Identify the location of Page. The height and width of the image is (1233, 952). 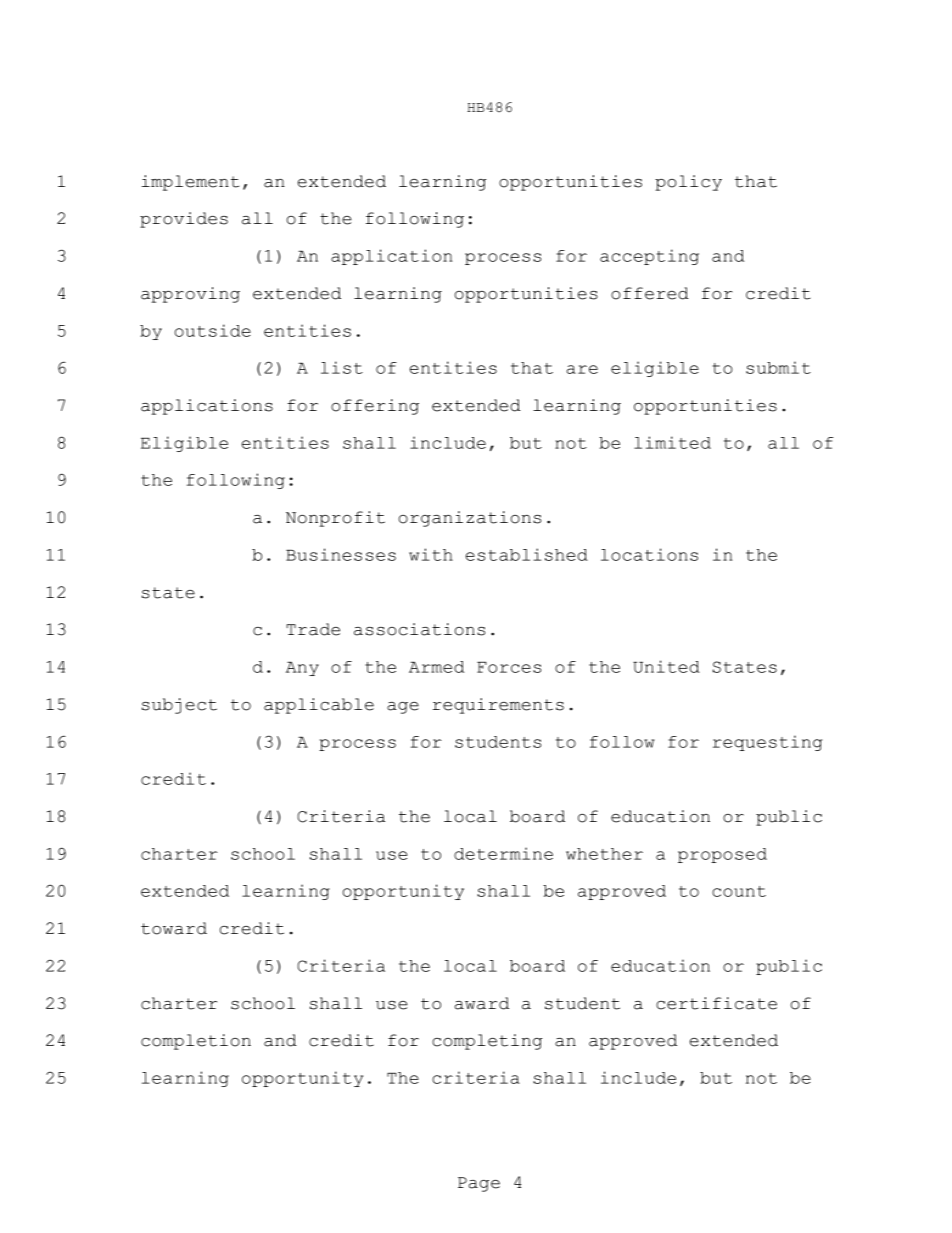
(479, 1184).
